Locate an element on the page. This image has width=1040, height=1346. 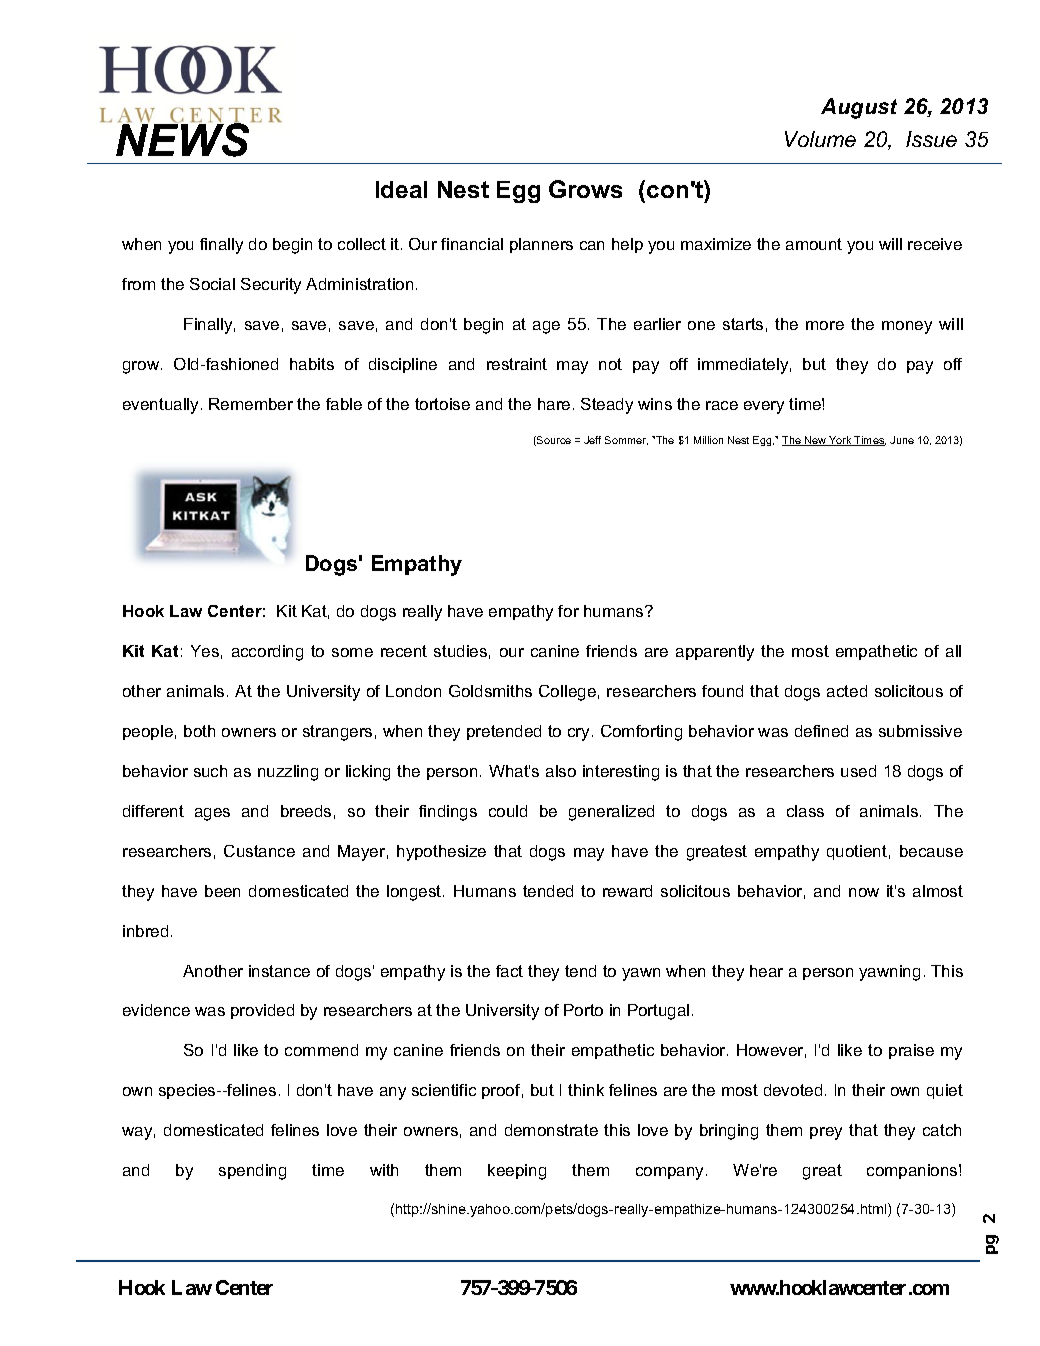
Volume is located at coordinates (820, 139).
